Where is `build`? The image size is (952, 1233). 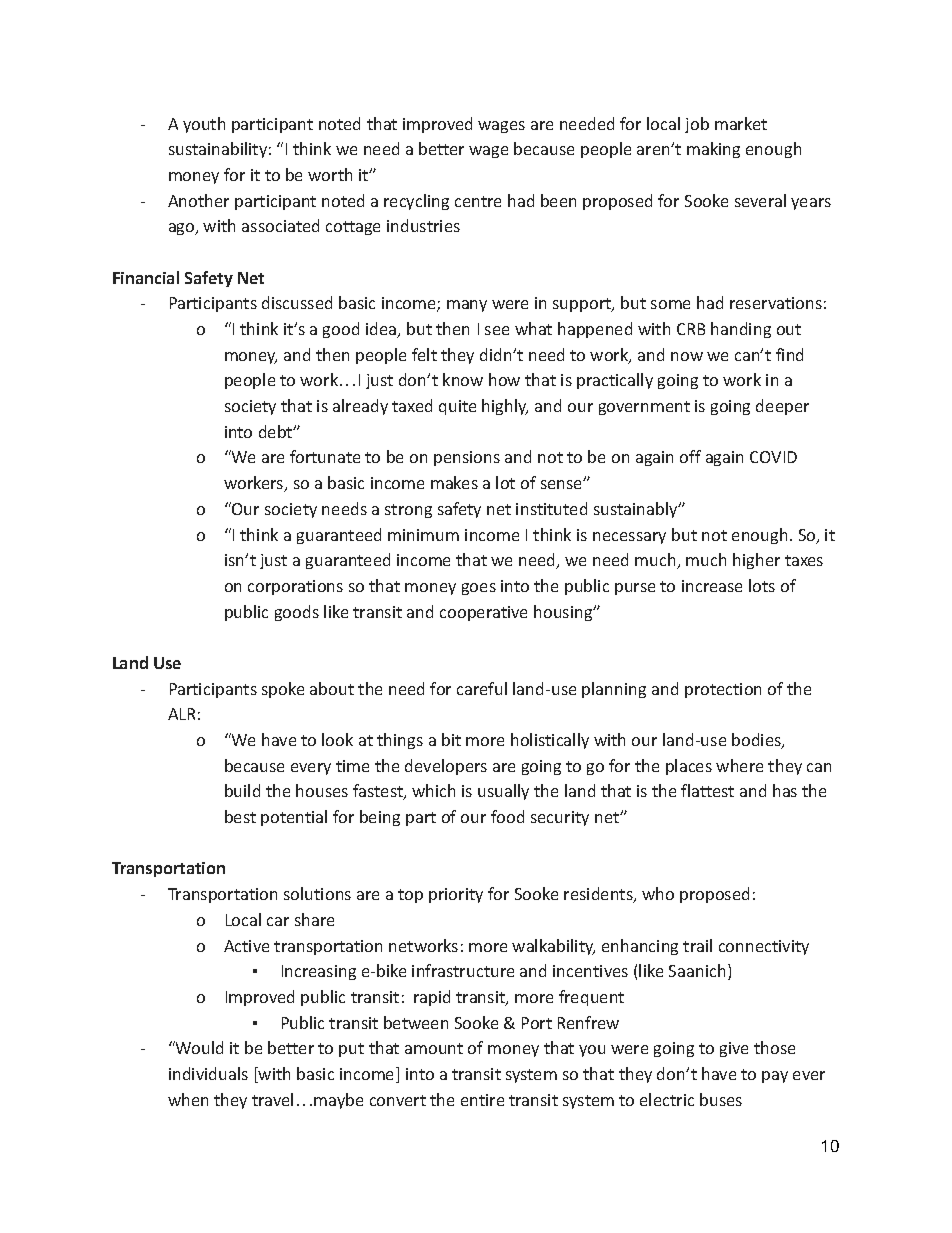 build is located at coordinates (242, 790).
